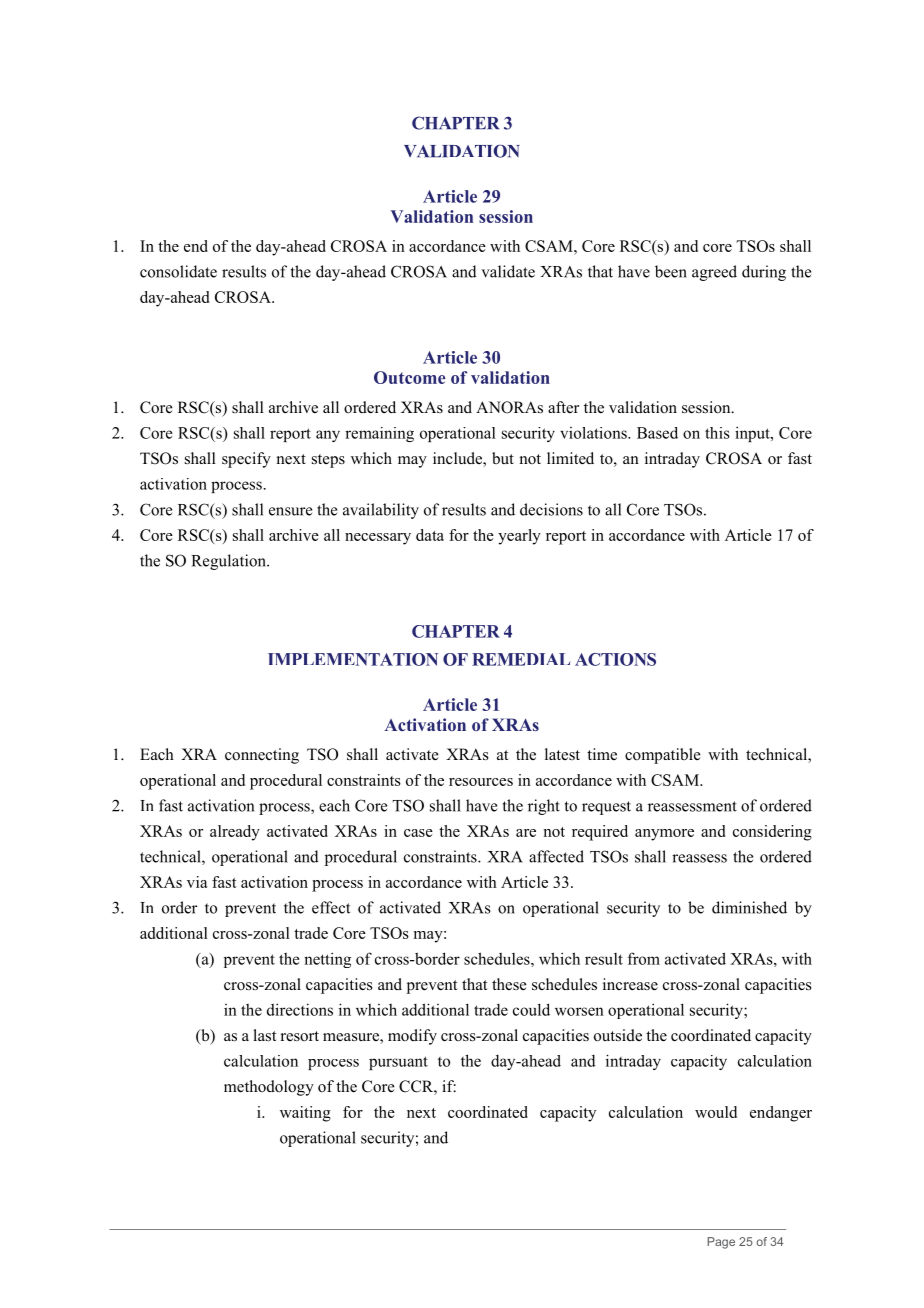 This screenshot has height=1308, width=924. Describe the element at coordinates (178, 271) in the screenshot. I see `consolidate` at that location.
